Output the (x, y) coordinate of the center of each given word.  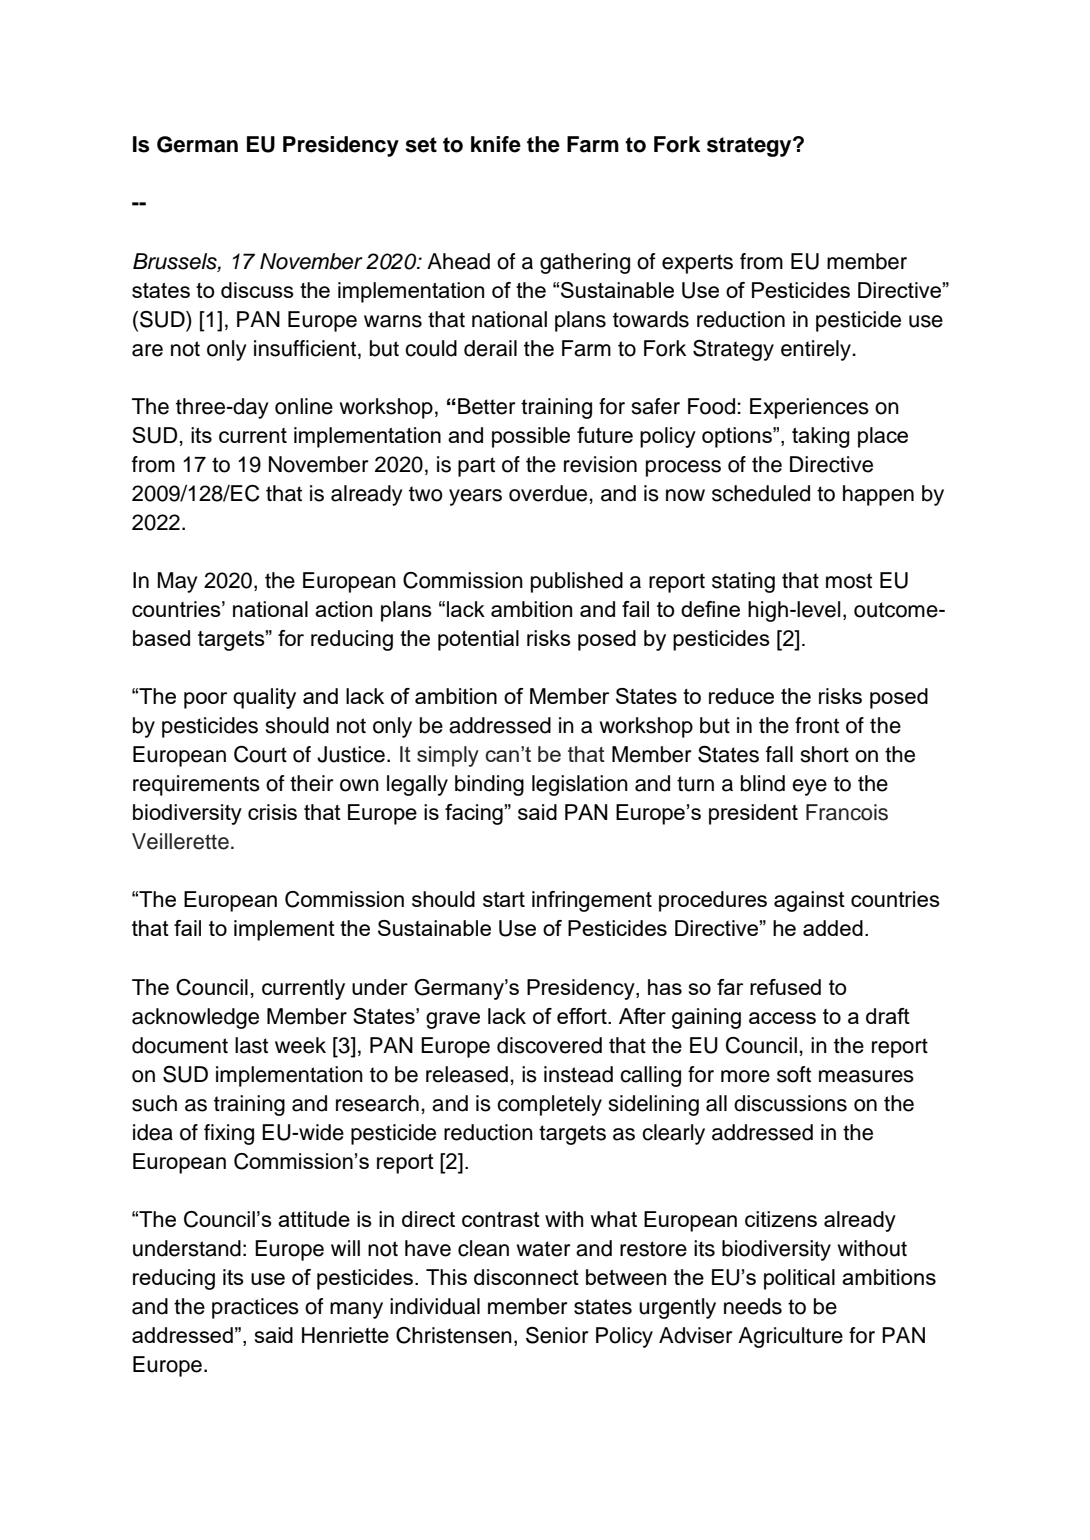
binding (489, 785)
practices (255, 1308)
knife (496, 144)
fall (779, 754)
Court (260, 754)
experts (697, 264)
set (421, 145)
